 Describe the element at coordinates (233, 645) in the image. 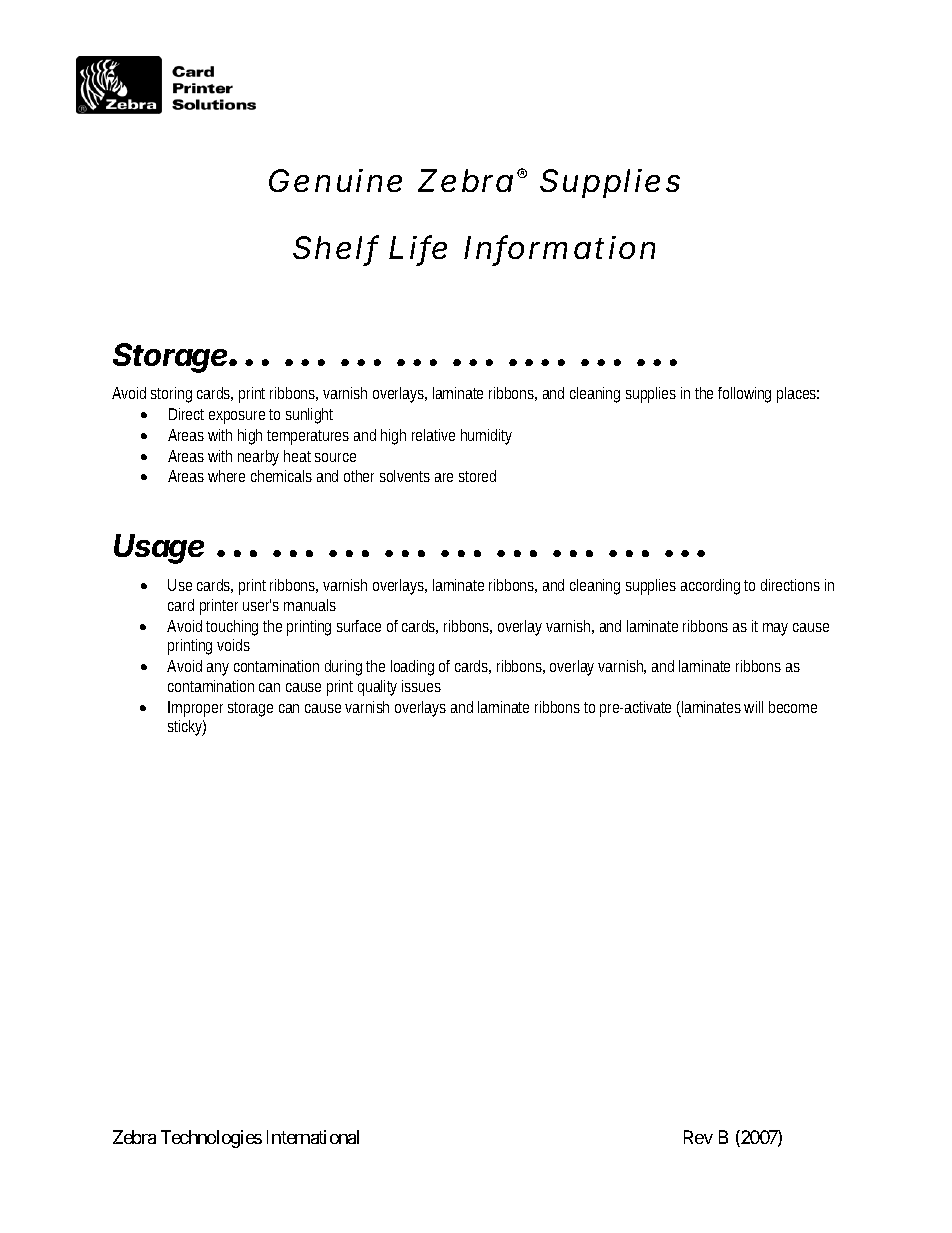

I see `voids` at that location.
